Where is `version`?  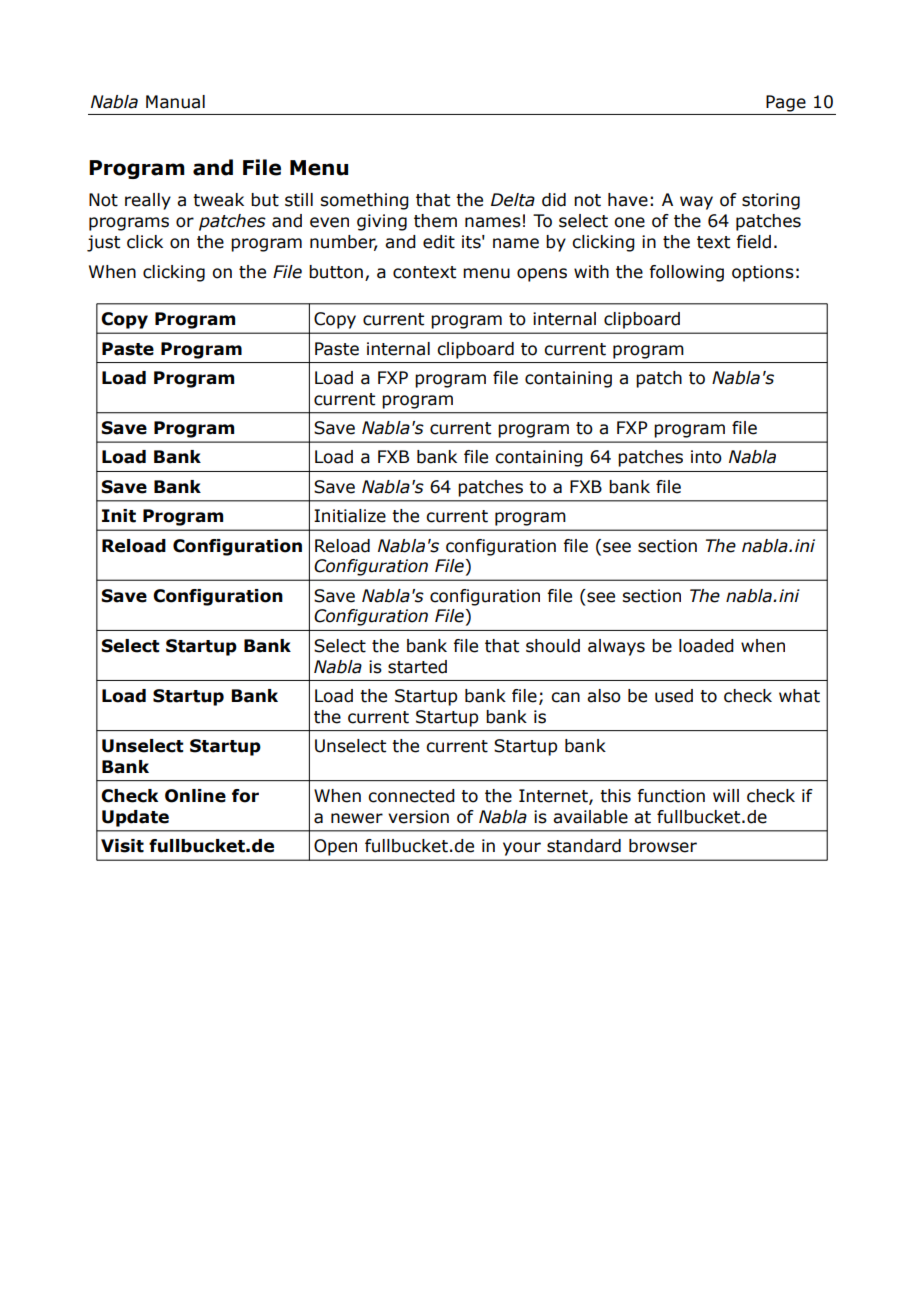 version is located at coordinates (418, 817).
